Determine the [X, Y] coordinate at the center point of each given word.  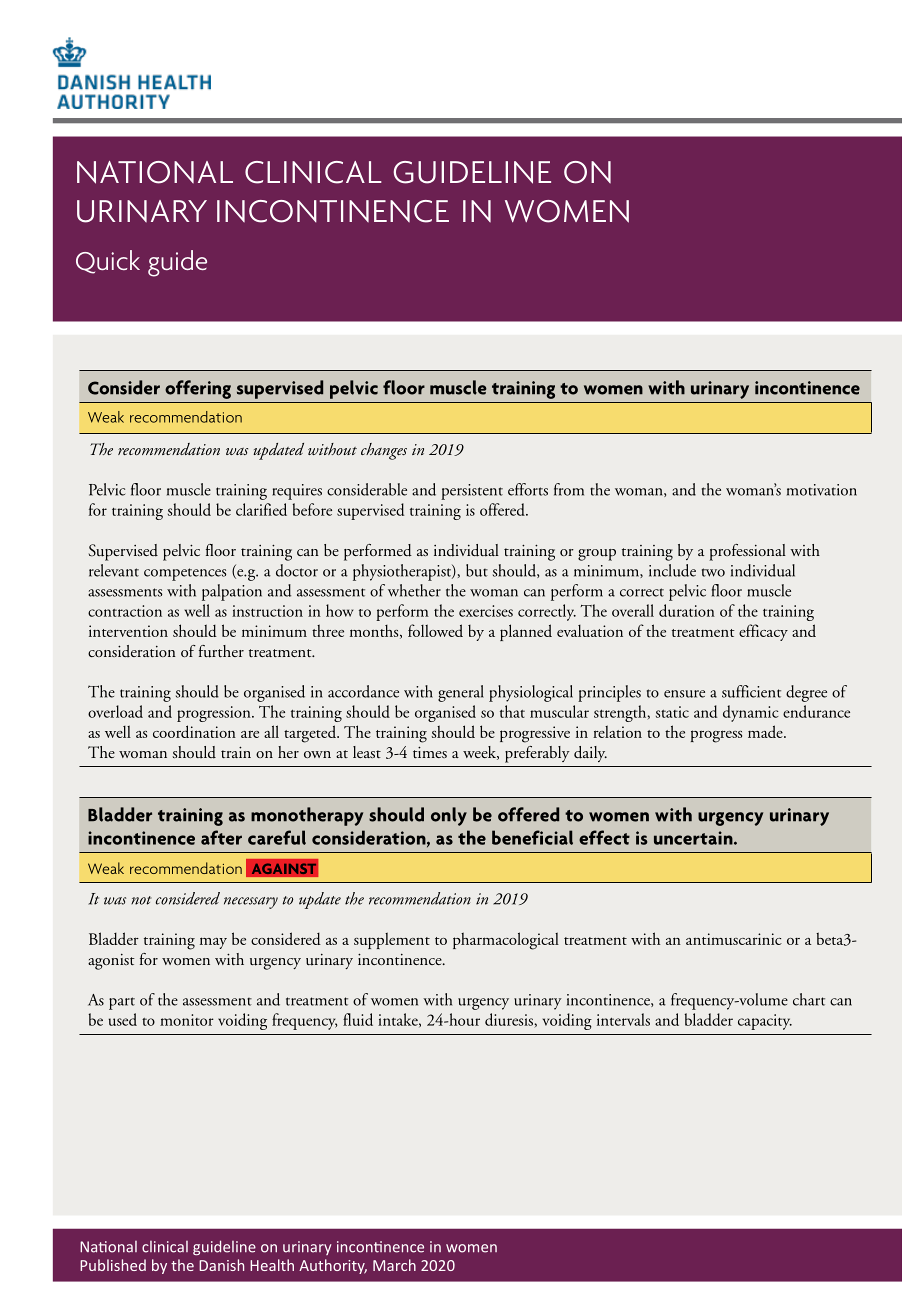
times [430, 752]
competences [185, 574]
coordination [194, 731]
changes [384, 451]
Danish [221, 1265]
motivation [822, 490]
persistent [472, 492]
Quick [108, 262]
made [766, 731]
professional [747, 552]
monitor [187, 1020]
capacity [765, 1022]
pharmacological [506, 941]
